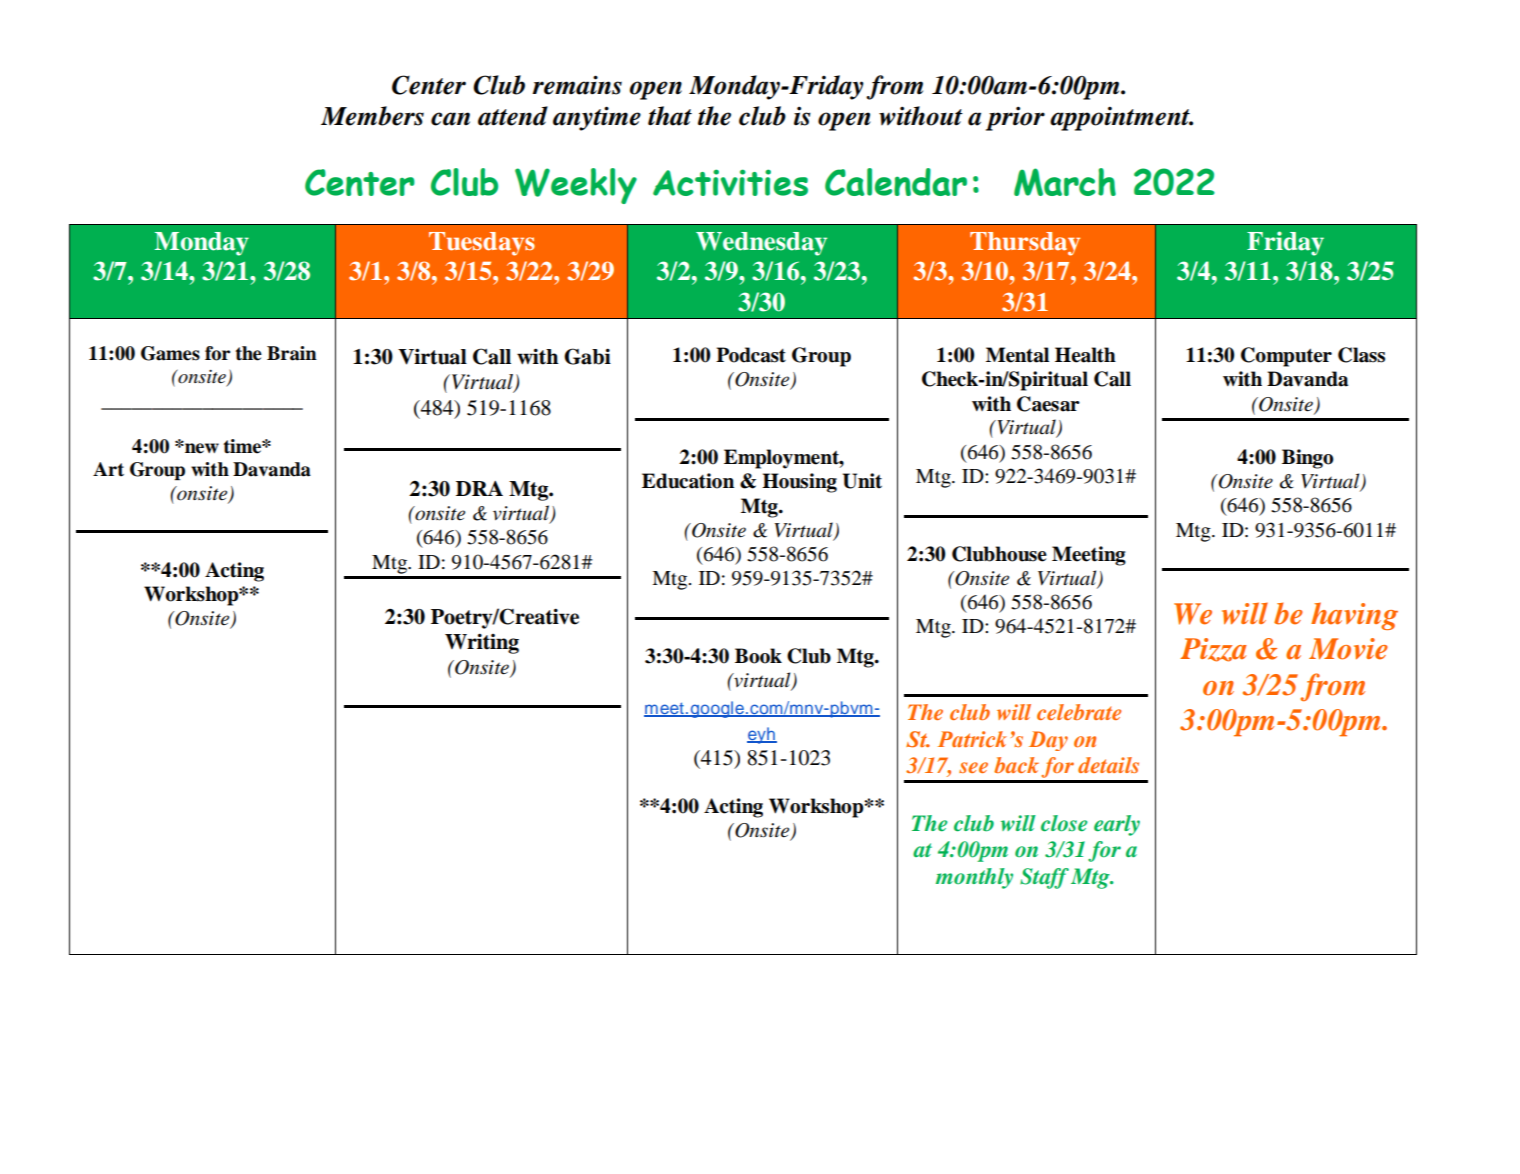 The height and width of the screenshot is (1174, 1520). What do you see at coordinates (108, 469) in the screenshot?
I see `Art` at bounding box center [108, 469].
